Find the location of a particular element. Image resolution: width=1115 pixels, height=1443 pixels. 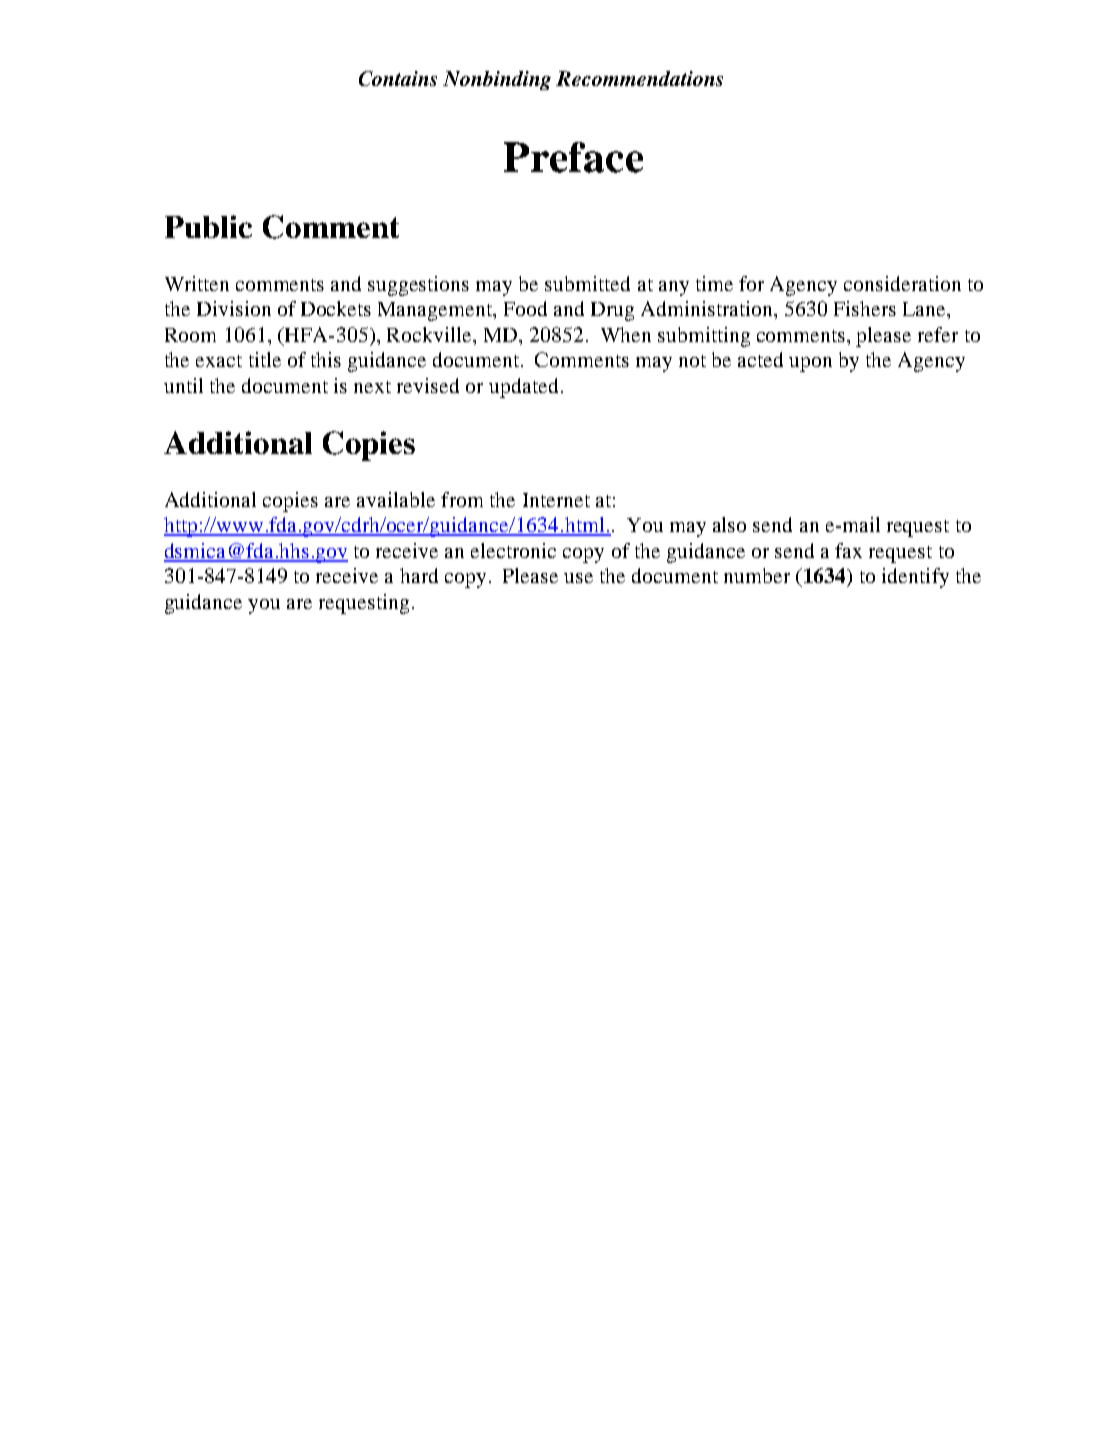

hard is located at coordinates (419, 575).
